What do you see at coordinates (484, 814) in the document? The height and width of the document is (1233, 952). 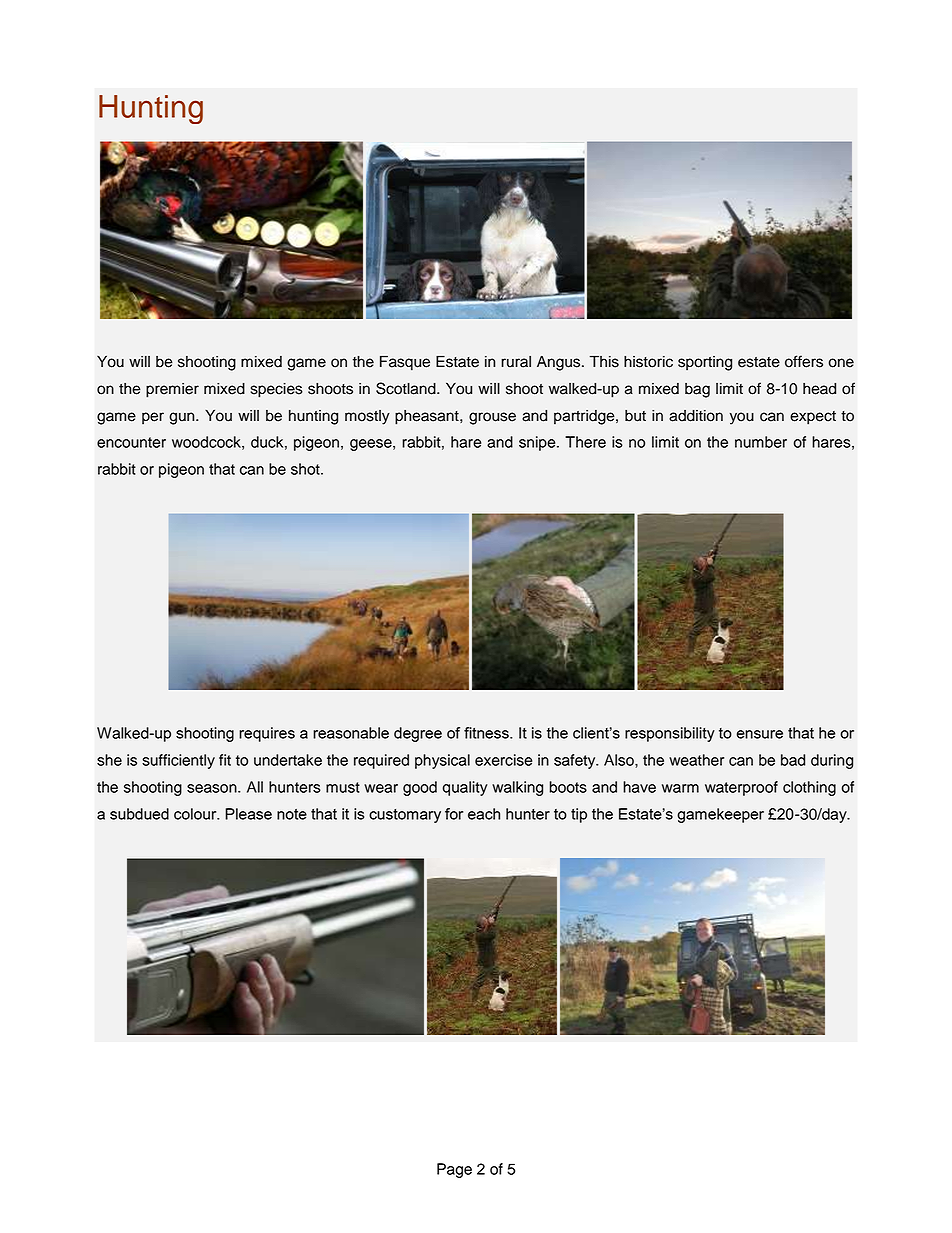 I see `each` at bounding box center [484, 814].
